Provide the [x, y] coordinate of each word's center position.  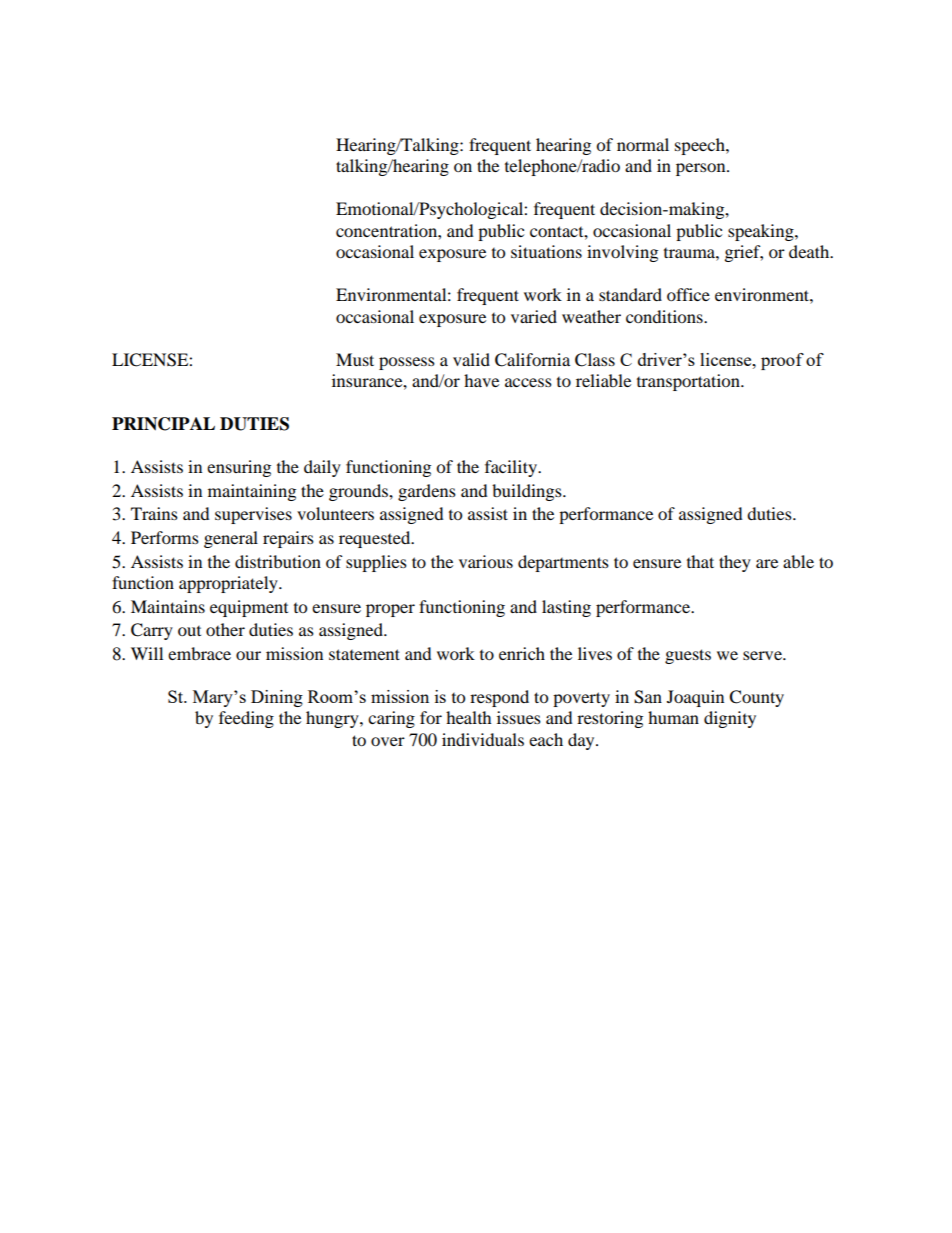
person [702, 169]
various [486, 561]
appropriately [229, 584]
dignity [730, 719]
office [688, 294]
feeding [246, 719]
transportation [689, 382]
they [735, 563]
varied [534, 316]
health [469, 717]
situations [546, 251]
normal [643, 144]
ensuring [239, 468]
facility [512, 468]
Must [355, 359]
